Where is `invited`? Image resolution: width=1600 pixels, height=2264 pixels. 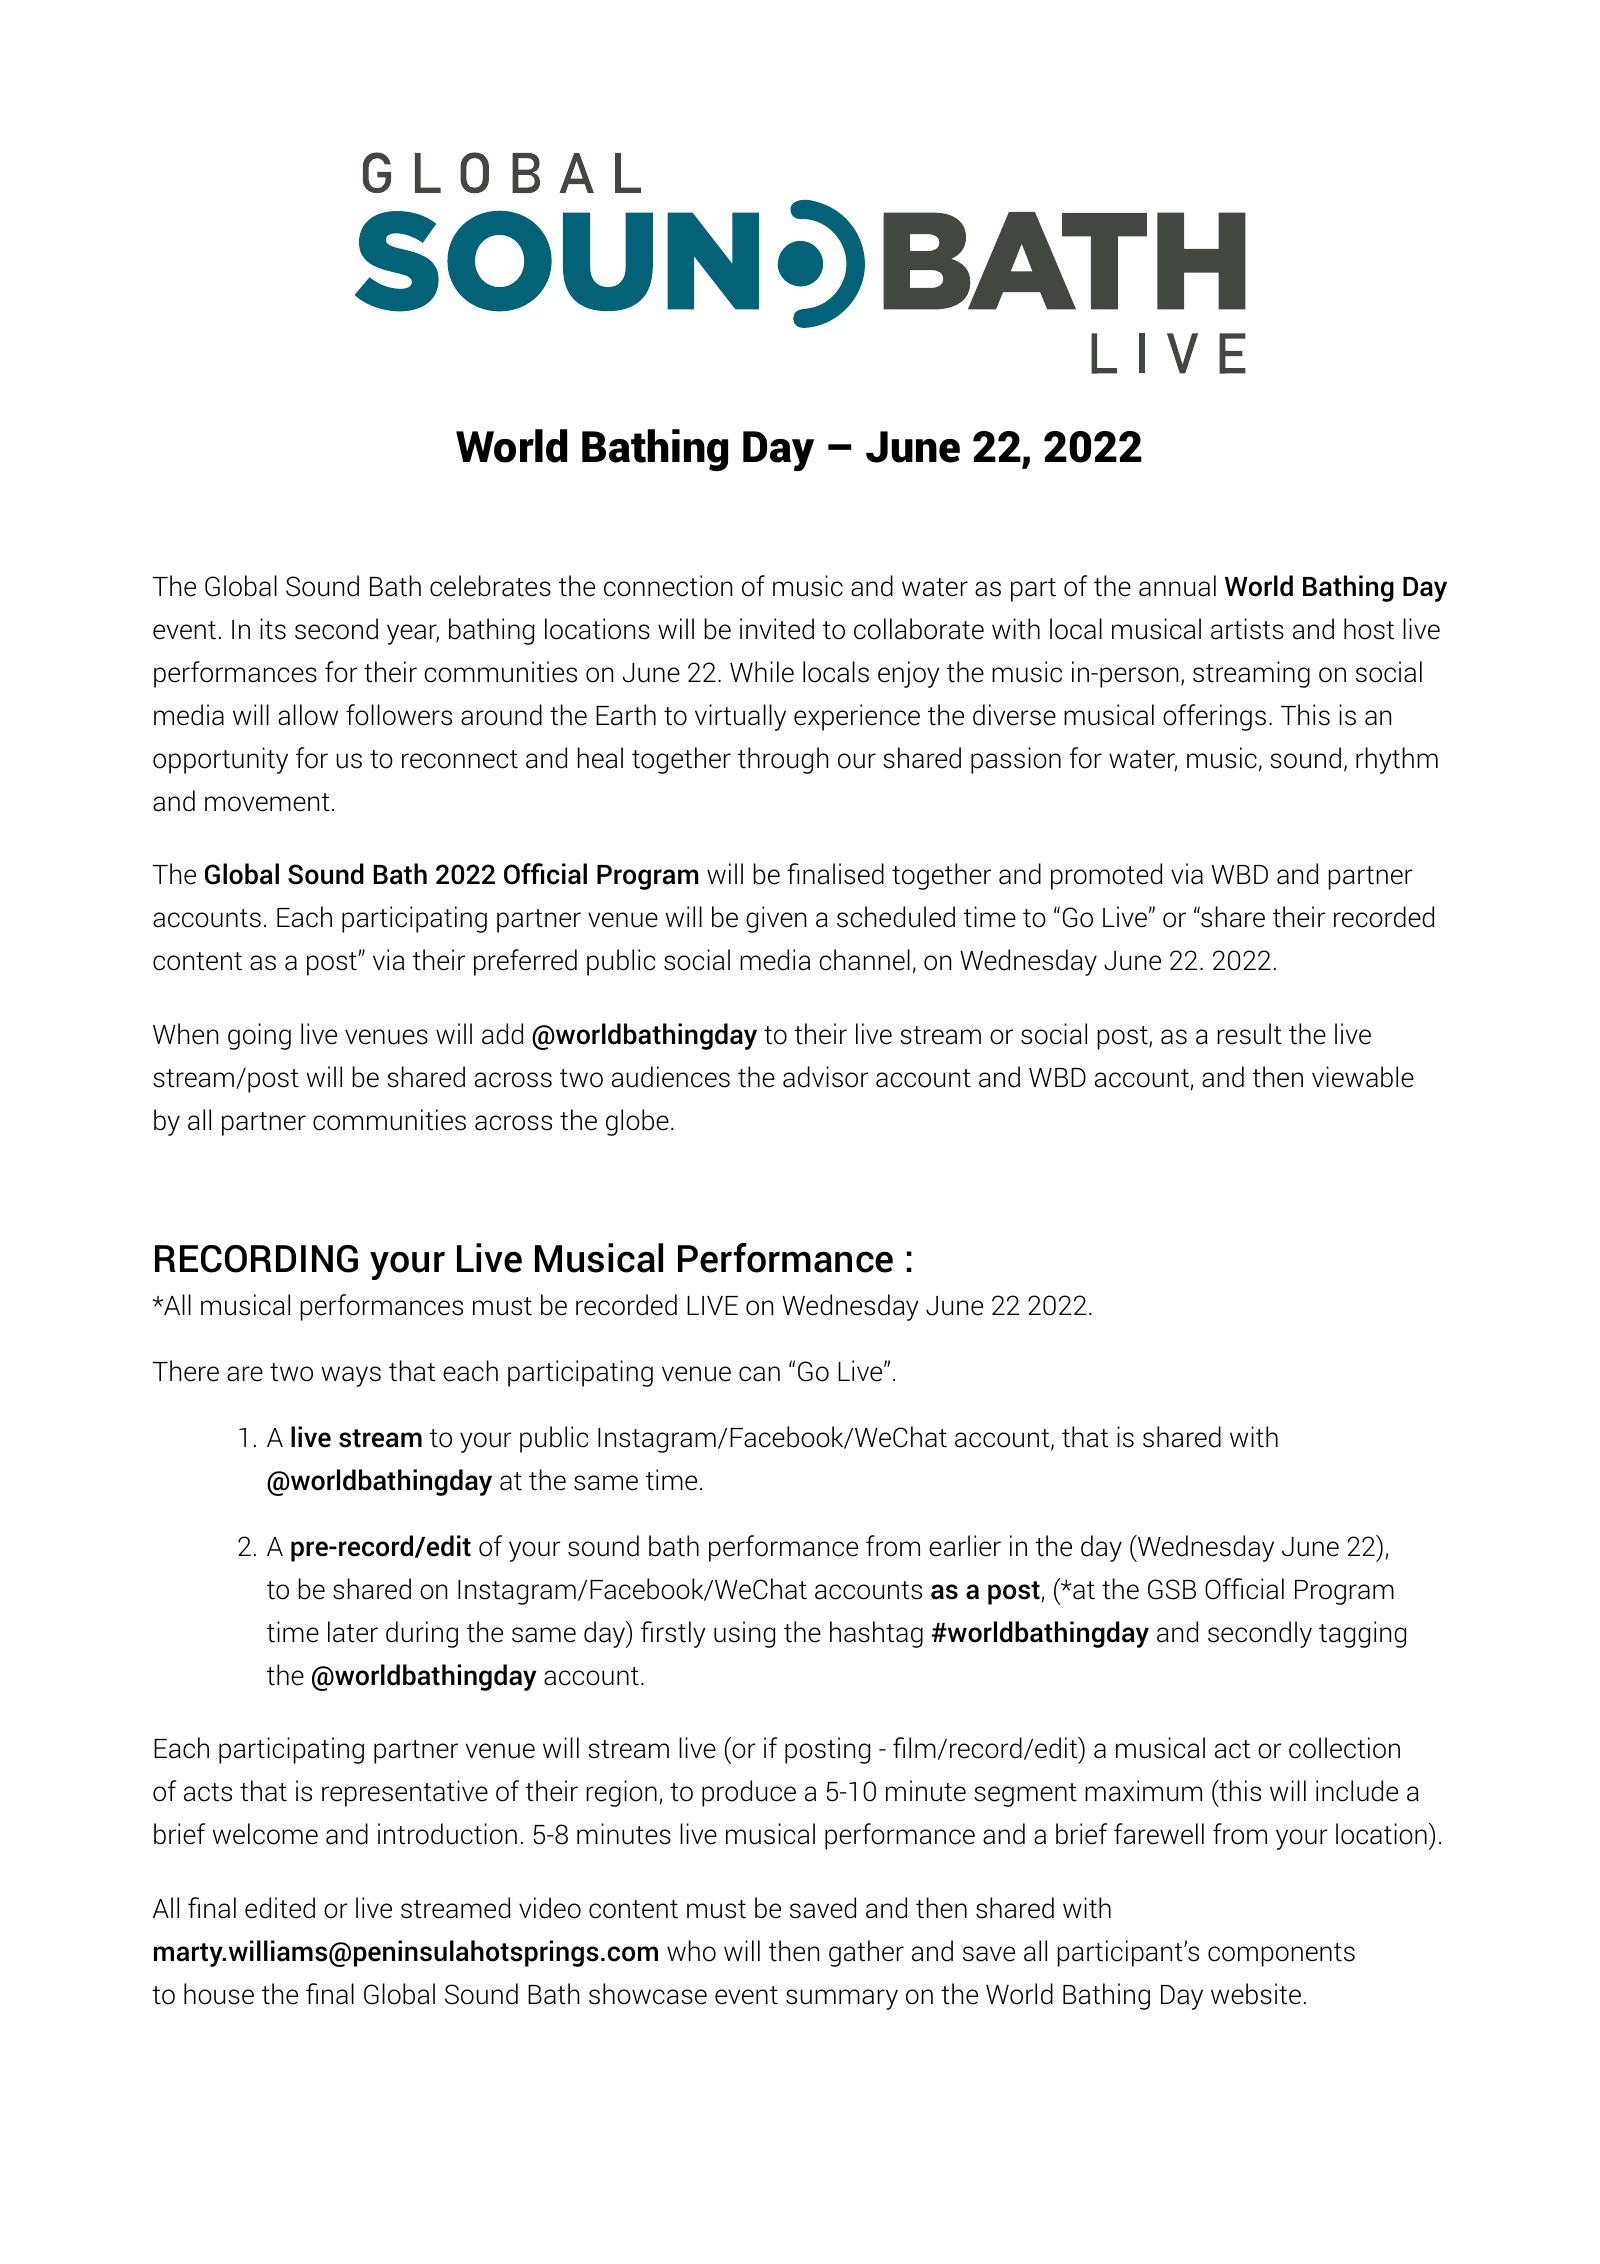 invited is located at coordinates (777, 629).
